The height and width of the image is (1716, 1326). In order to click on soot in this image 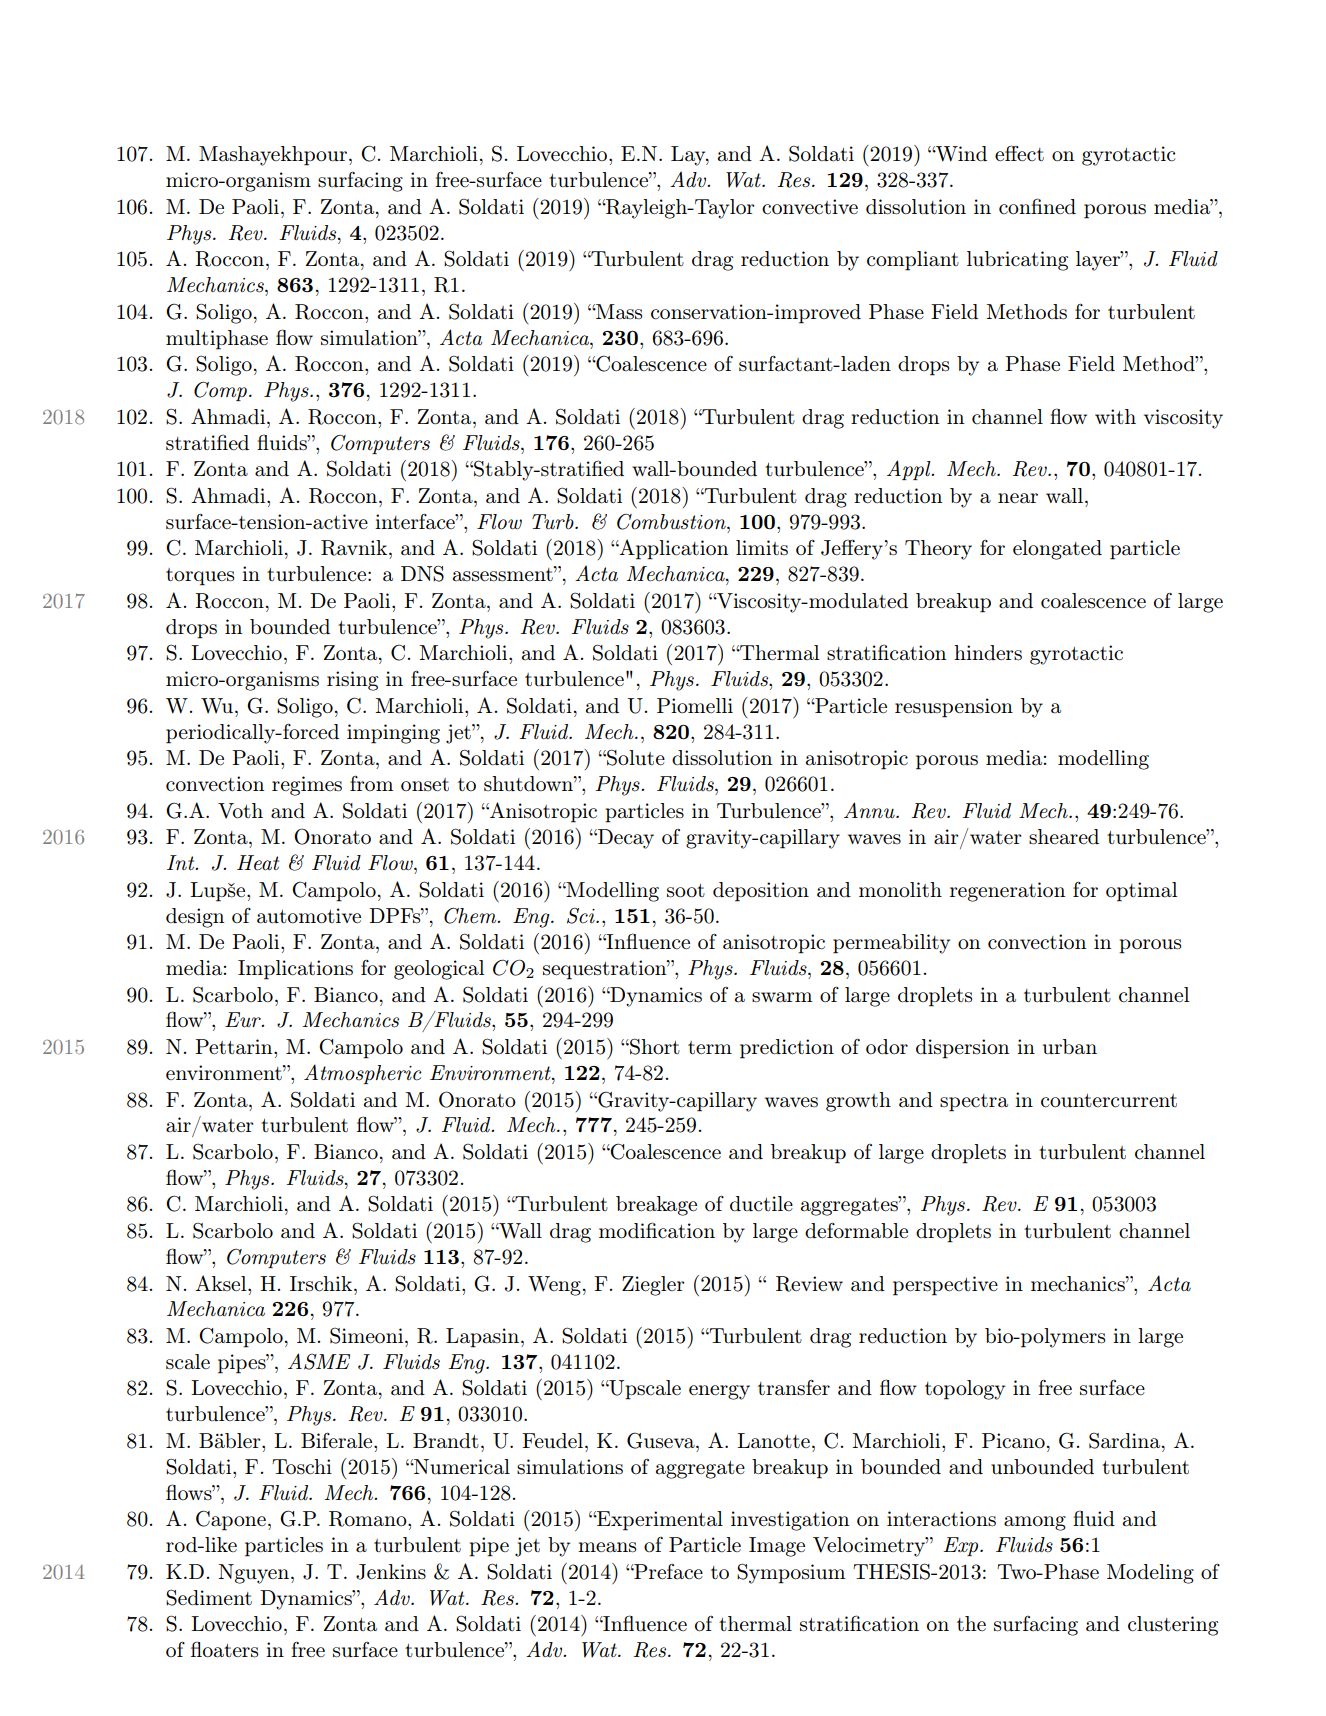, I will do `click(686, 891)`.
